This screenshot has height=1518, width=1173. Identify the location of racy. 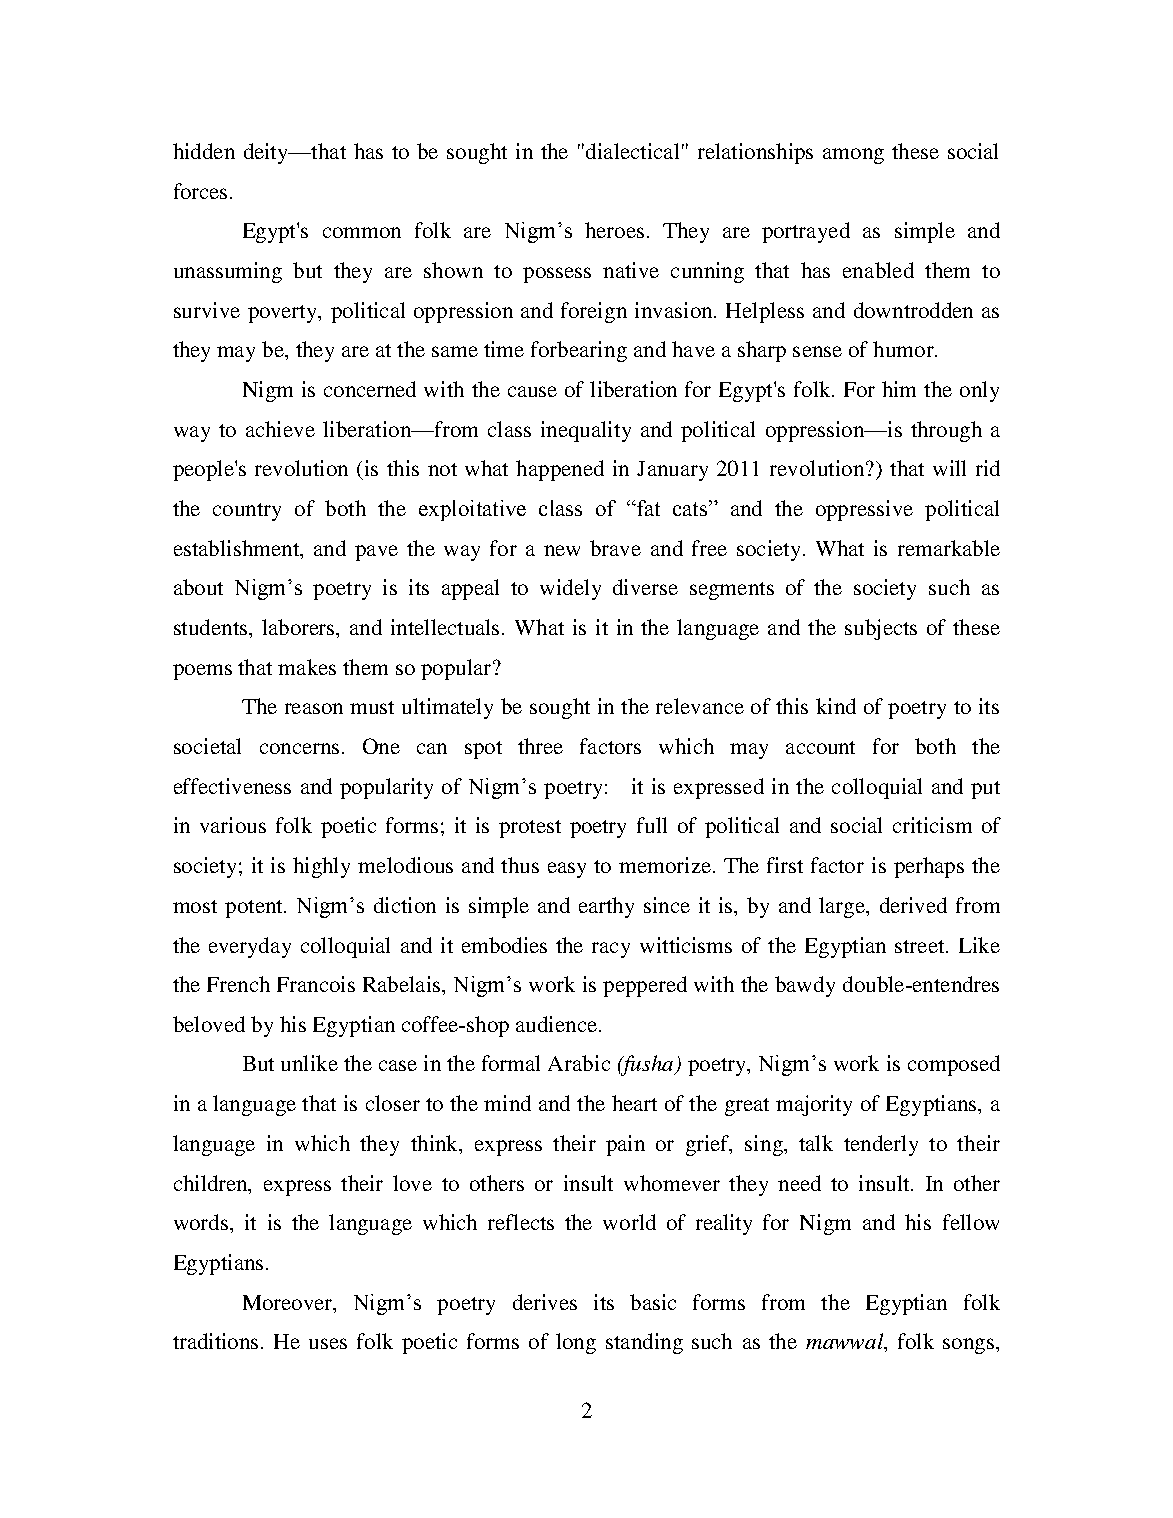
(611, 950).
